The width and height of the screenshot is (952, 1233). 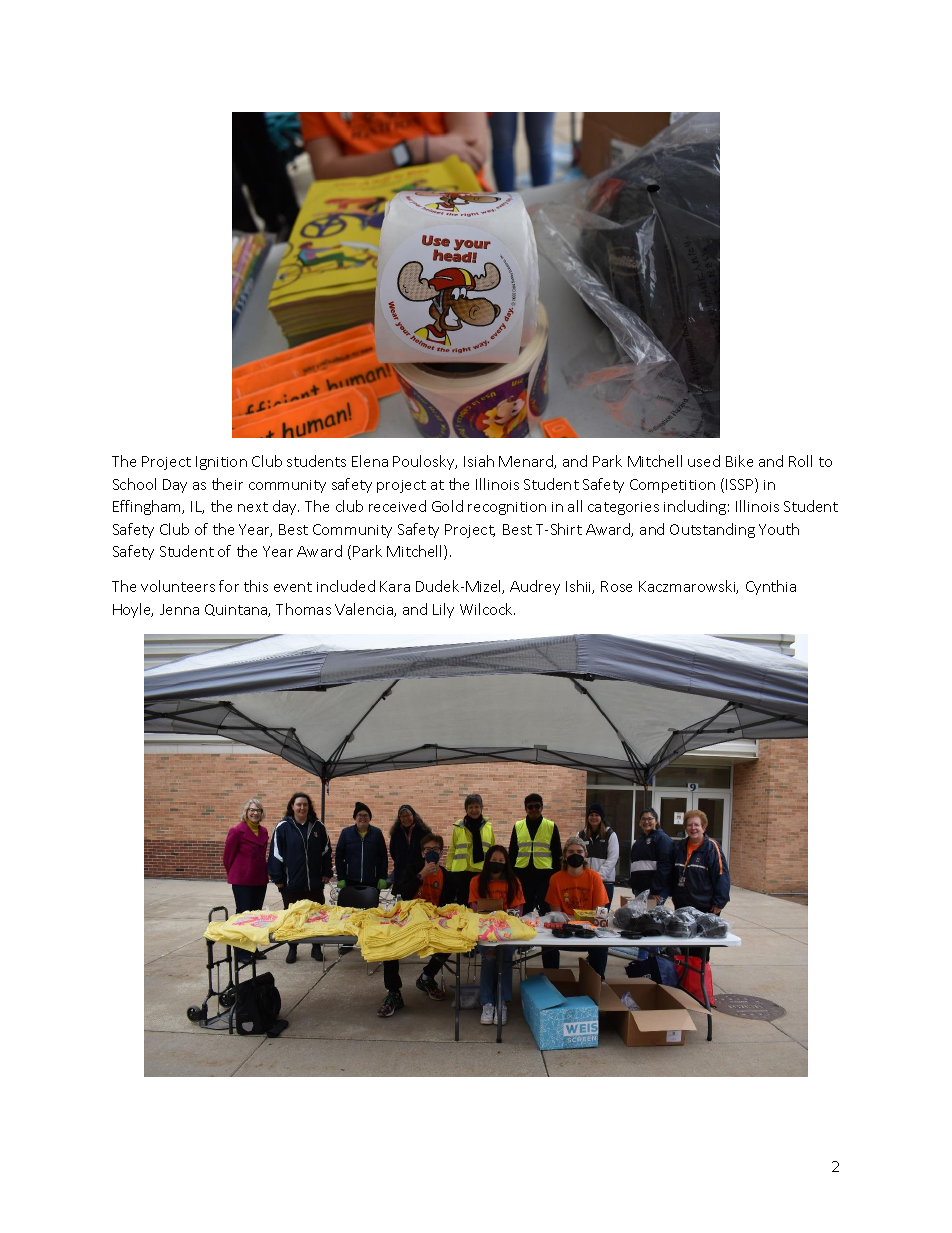 What do you see at coordinates (704, 461) in the screenshot?
I see `used` at bounding box center [704, 461].
